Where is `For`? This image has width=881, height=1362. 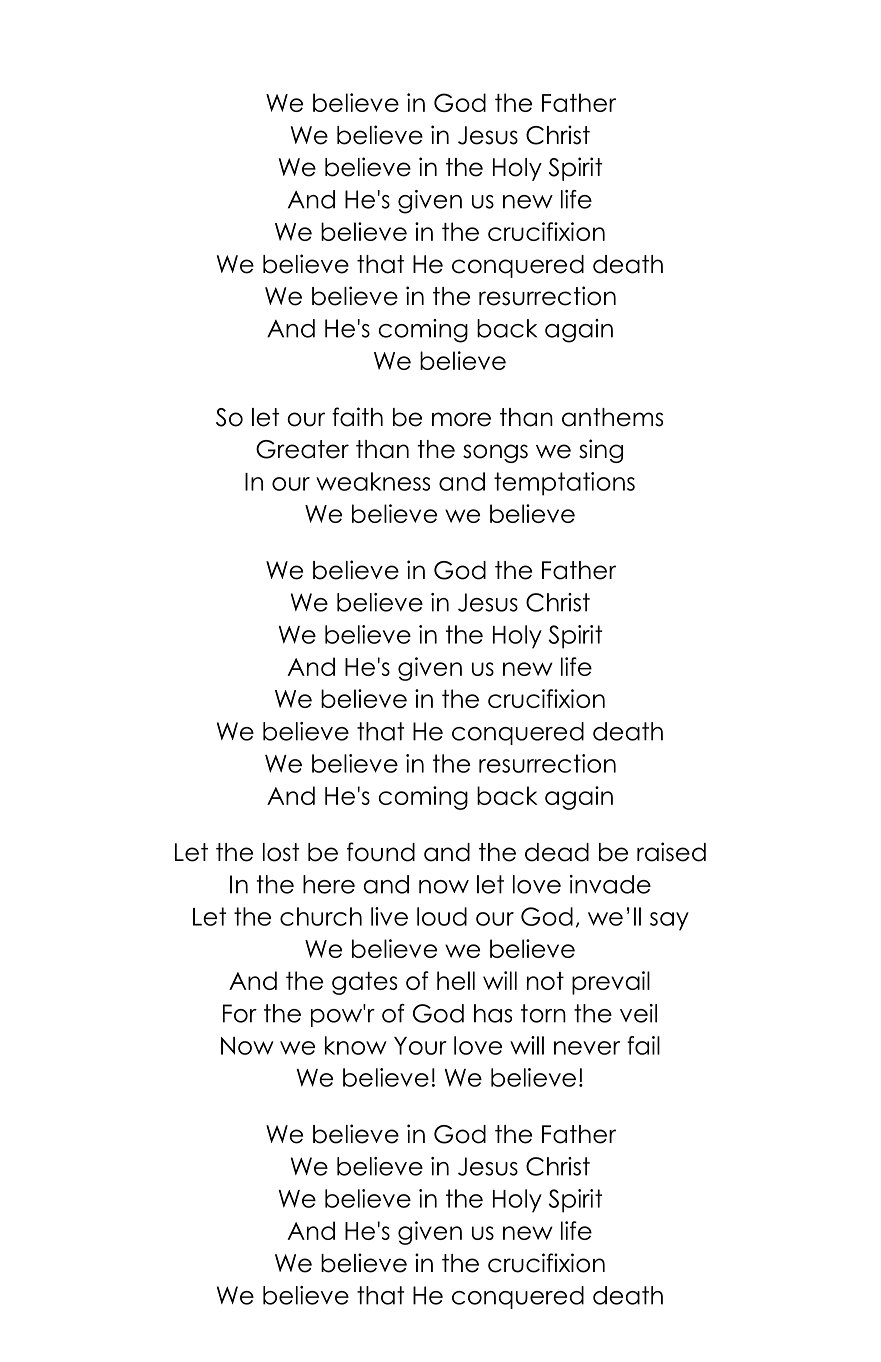 For is located at coordinates (240, 1013).
